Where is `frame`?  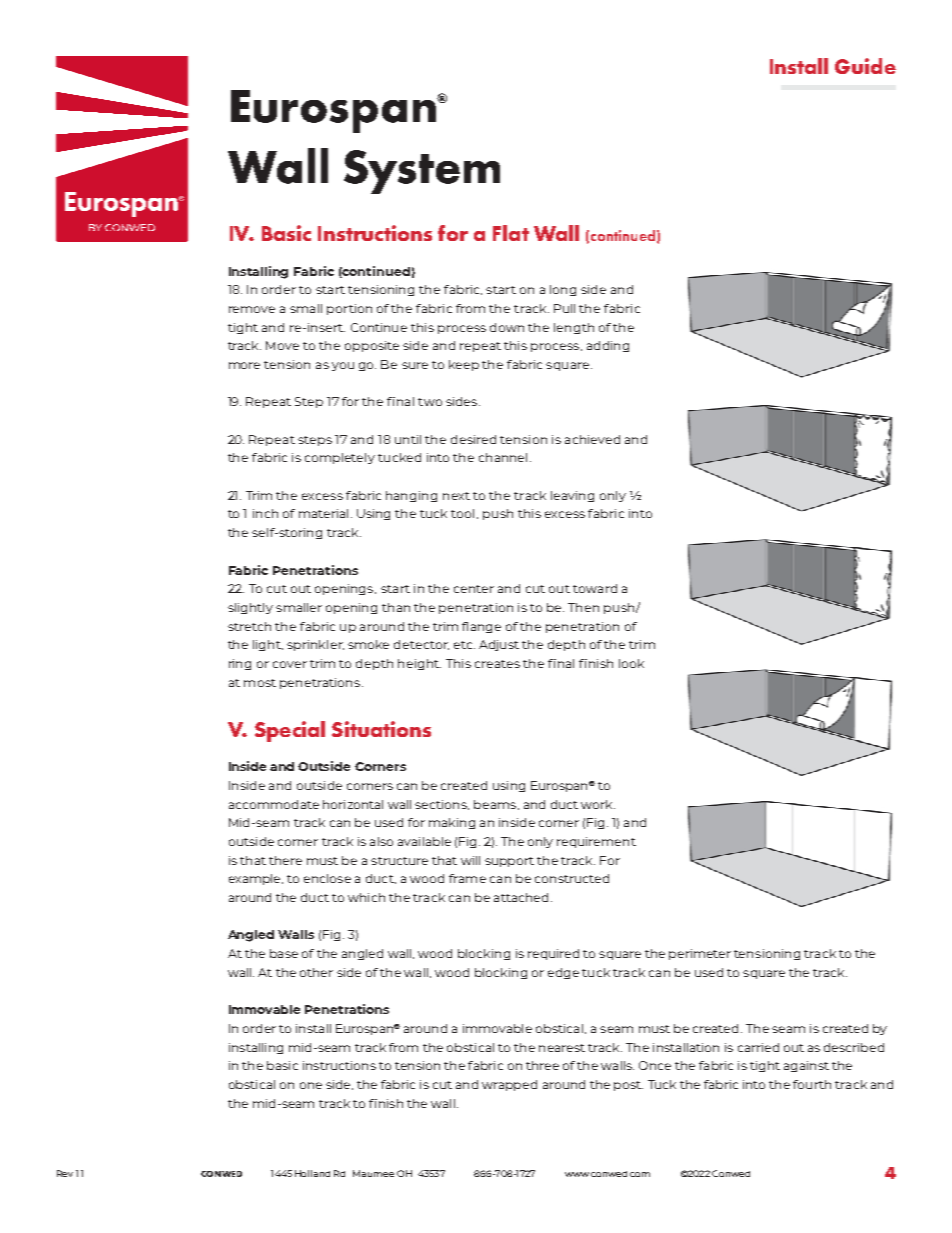
frame is located at coordinates (467, 878).
